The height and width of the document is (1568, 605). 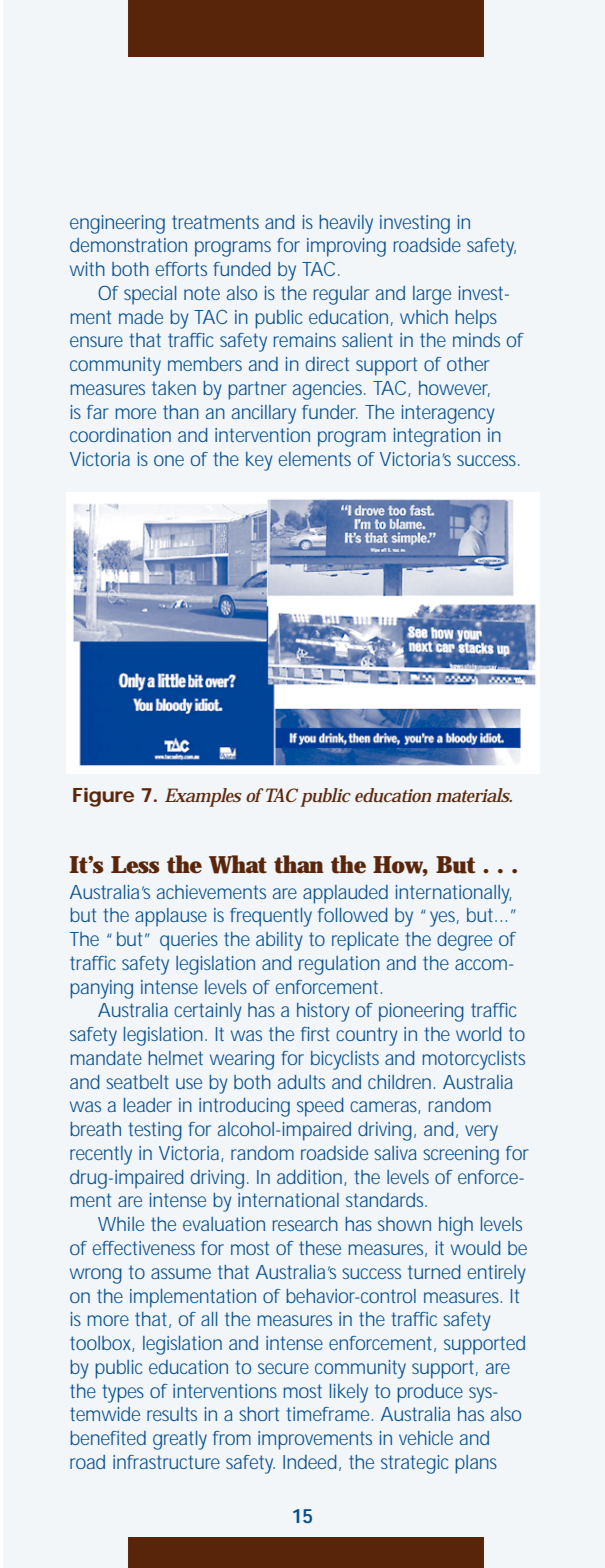 I want to click on vehicle, so click(x=426, y=1438).
